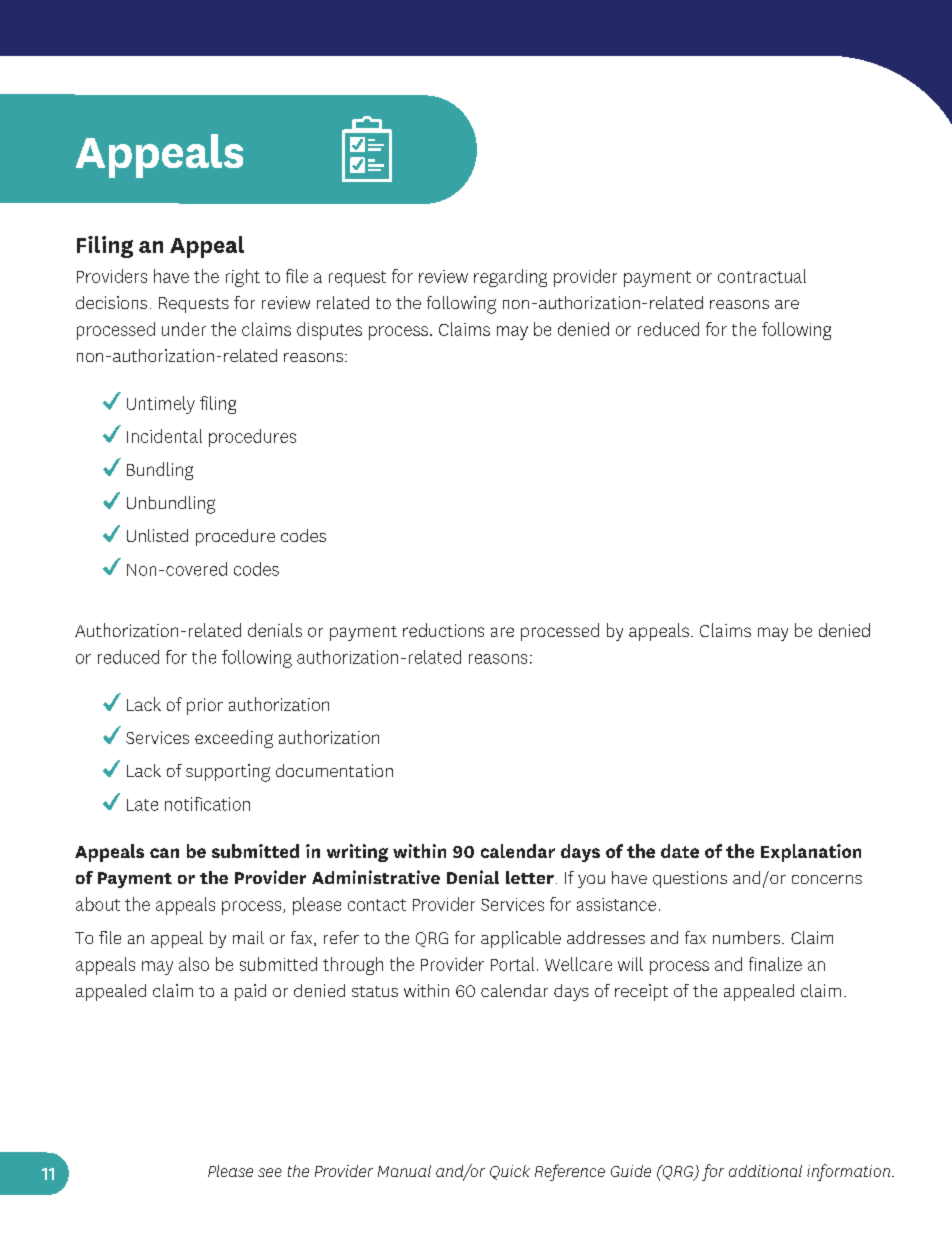  Describe the element at coordinates (443, 630) in the image. I see `reductions` at that location.
